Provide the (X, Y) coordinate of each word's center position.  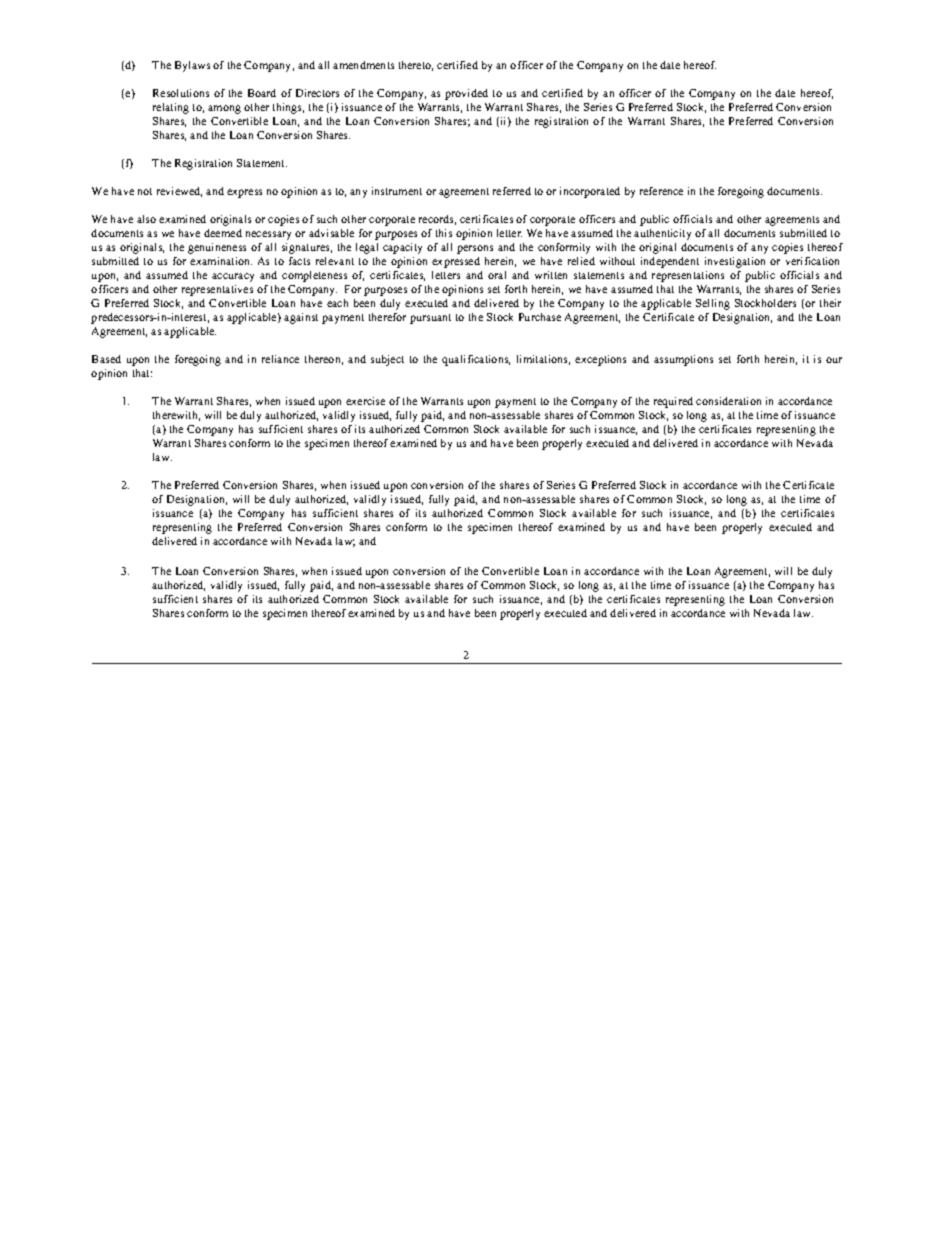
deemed (223, 233)
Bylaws (192, 66)
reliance (280, 359)
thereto (416, 66)
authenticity (662, 234)
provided (466, 94)
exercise (365, 401)
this (444, 233)
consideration (728, 401)
